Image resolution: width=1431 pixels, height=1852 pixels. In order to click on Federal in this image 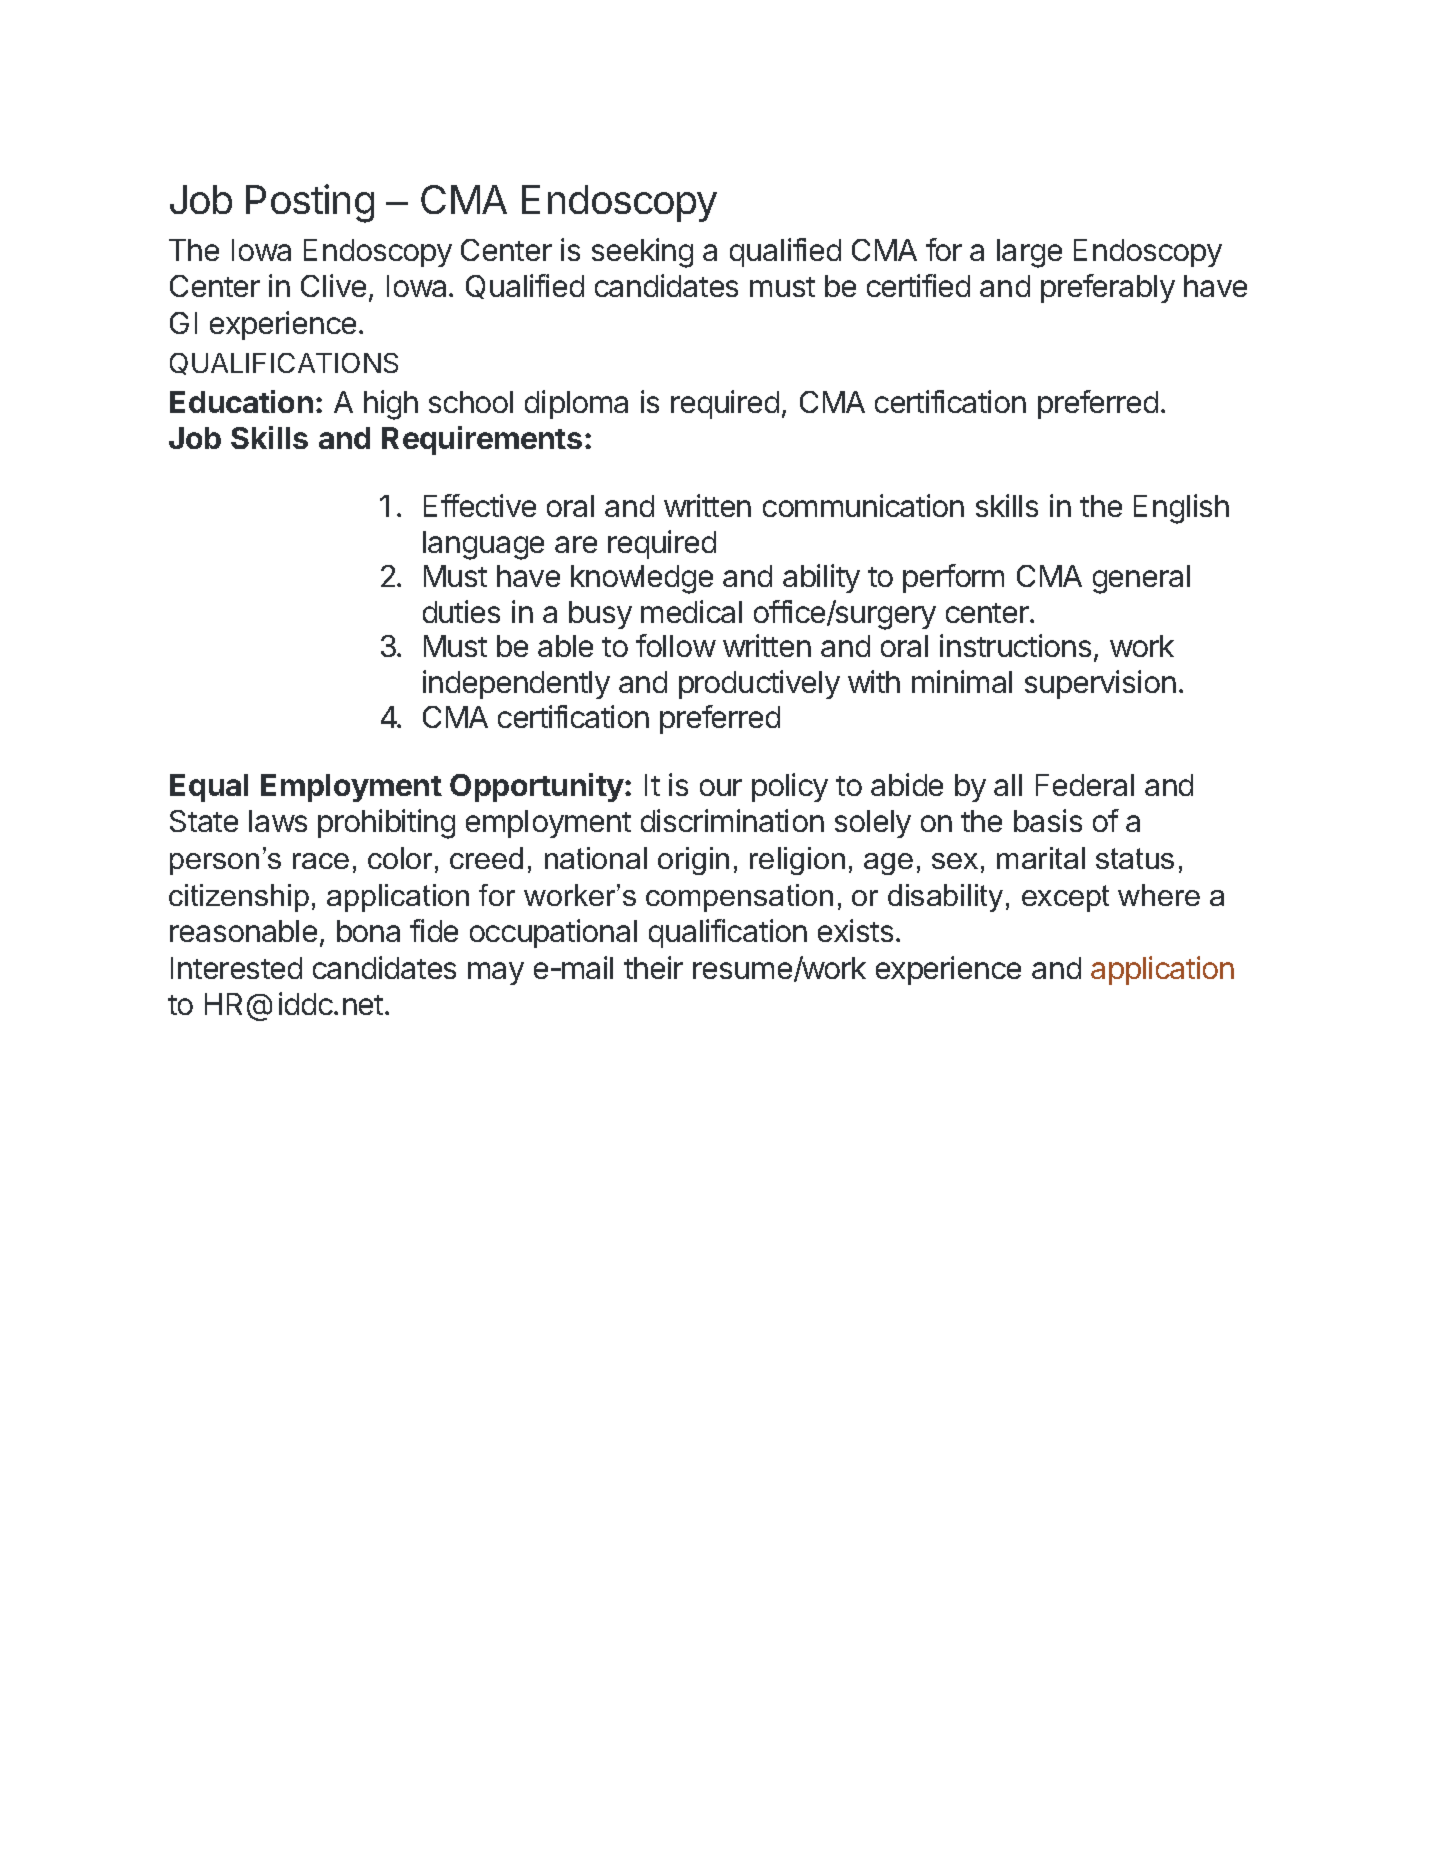, I will do `click(1085, 785)`.
